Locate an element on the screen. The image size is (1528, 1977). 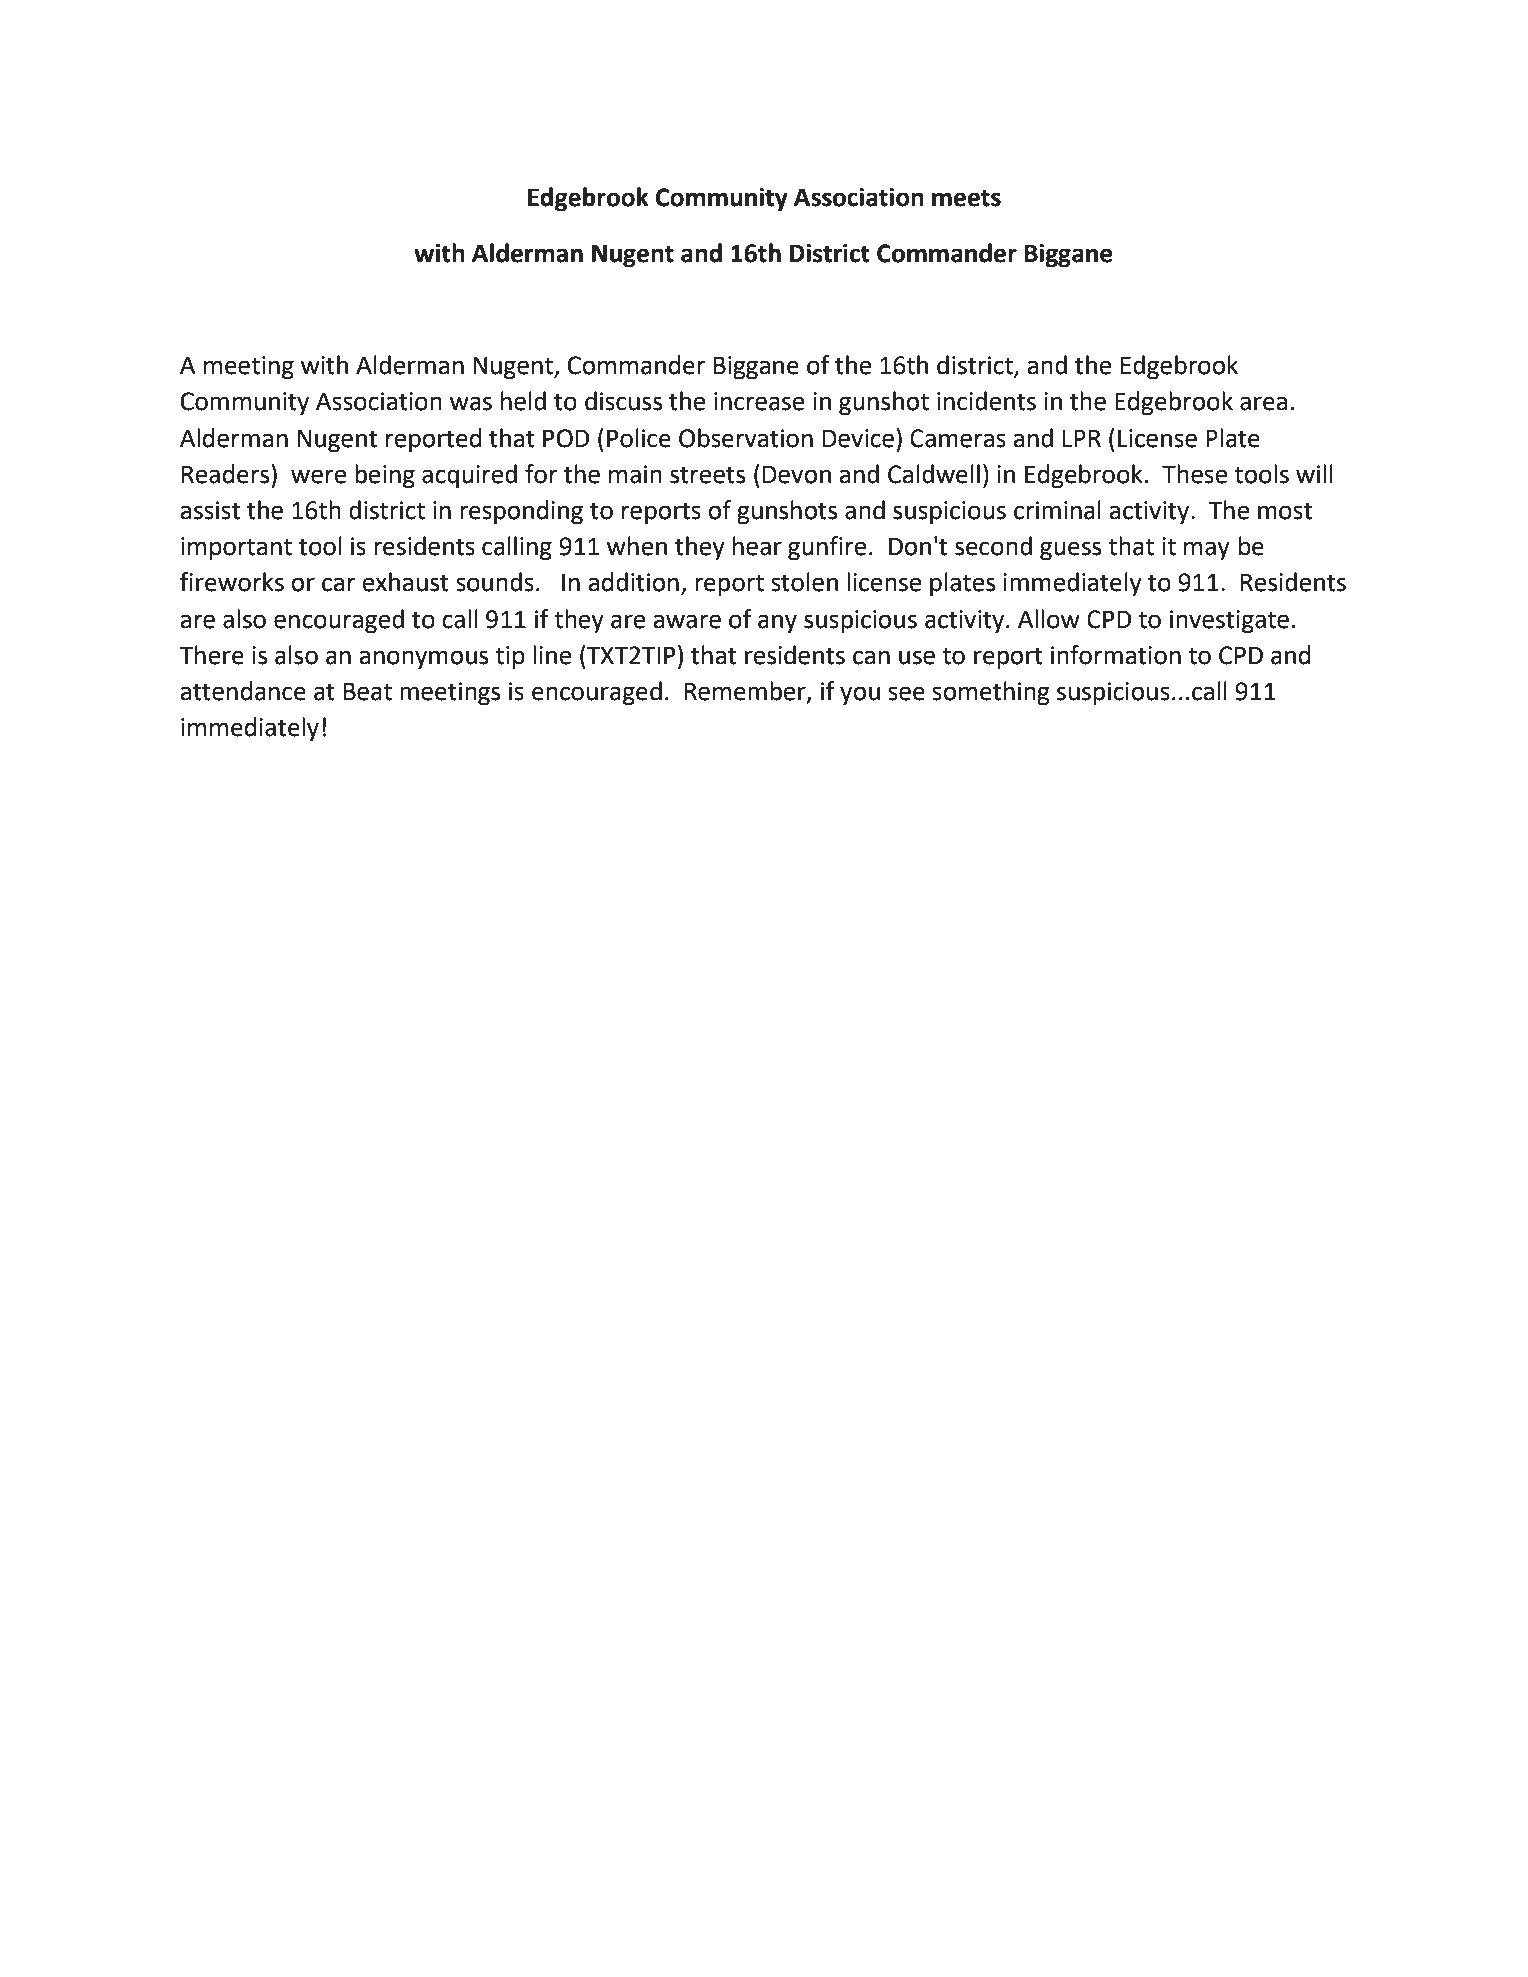
Remember is located at coordinates (746, 692).
